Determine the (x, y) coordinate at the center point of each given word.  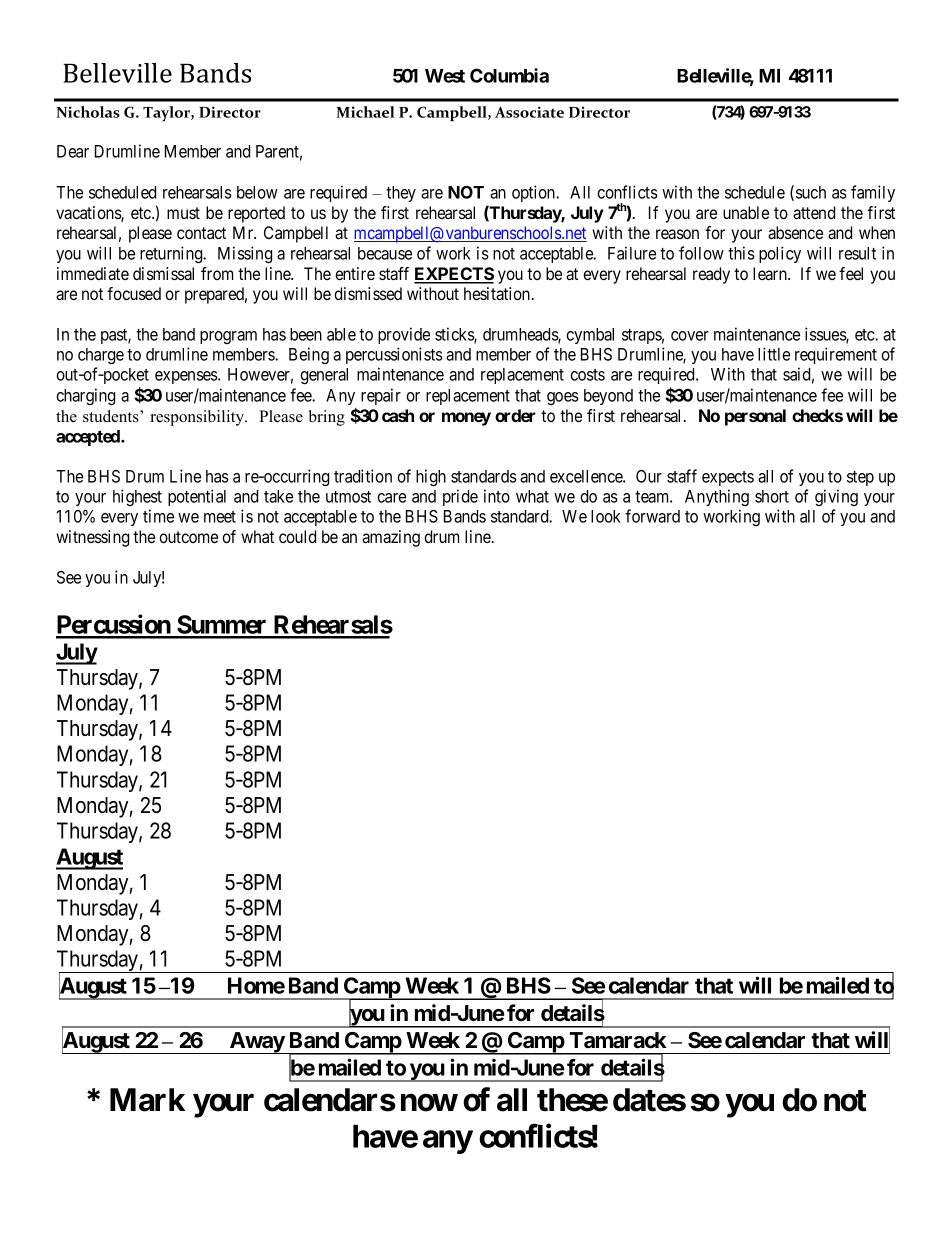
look (606, 516)
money (466, 419)
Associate (529, 112)
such (811, 192)
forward (652, 516)
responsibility (198, 418)
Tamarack (618, 1040)
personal (755, 417)
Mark (147, 1100)
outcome (188, 537)
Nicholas (88, 112)
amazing (391, 538)
